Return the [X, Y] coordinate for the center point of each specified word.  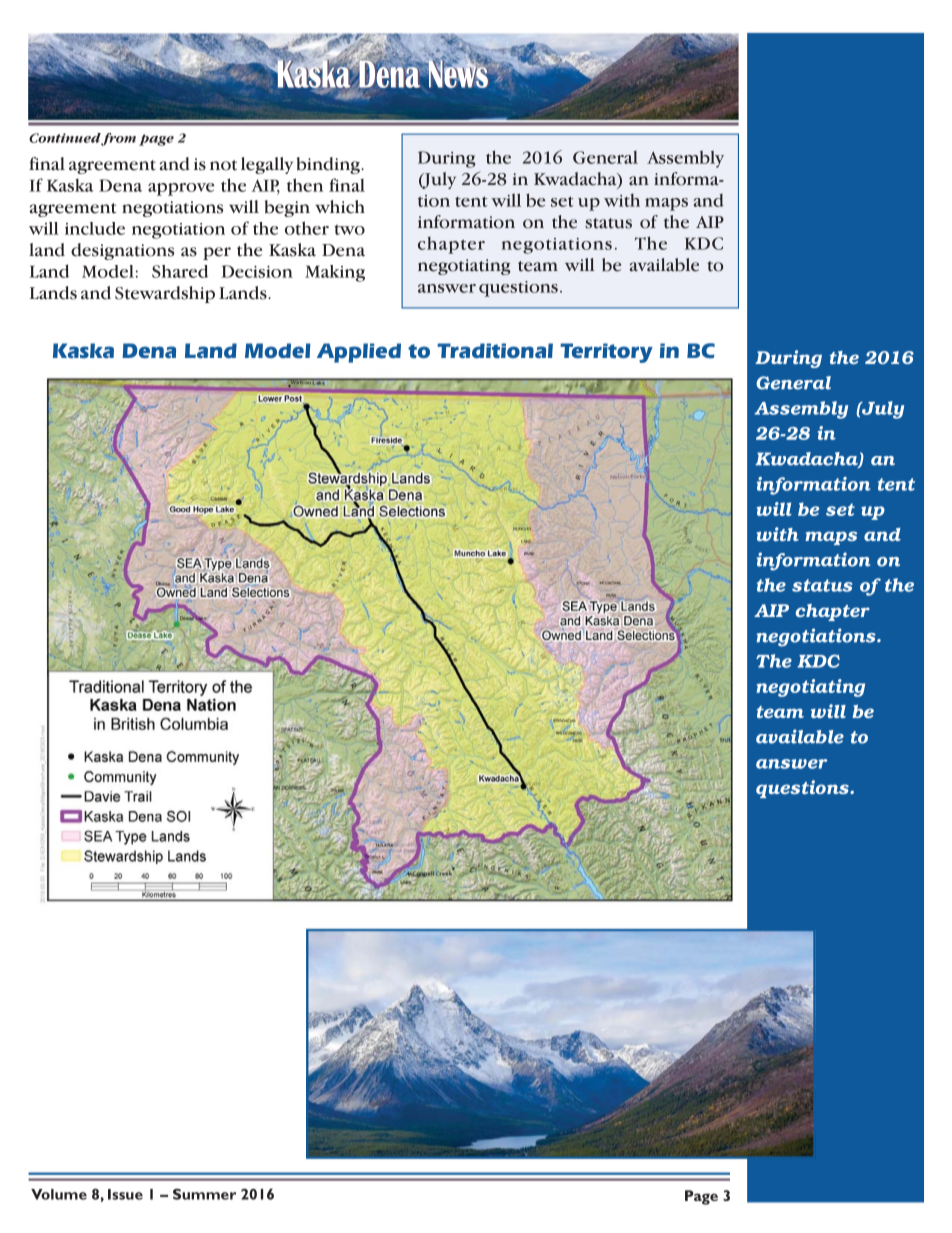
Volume [59, 1194]
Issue [125, 1194]
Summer [204, 1194]
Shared [180, 271]
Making [335, 273]
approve [181, 189]
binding [329, 165]
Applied [359, 353]
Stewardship [165, 294]
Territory [606, 353]
